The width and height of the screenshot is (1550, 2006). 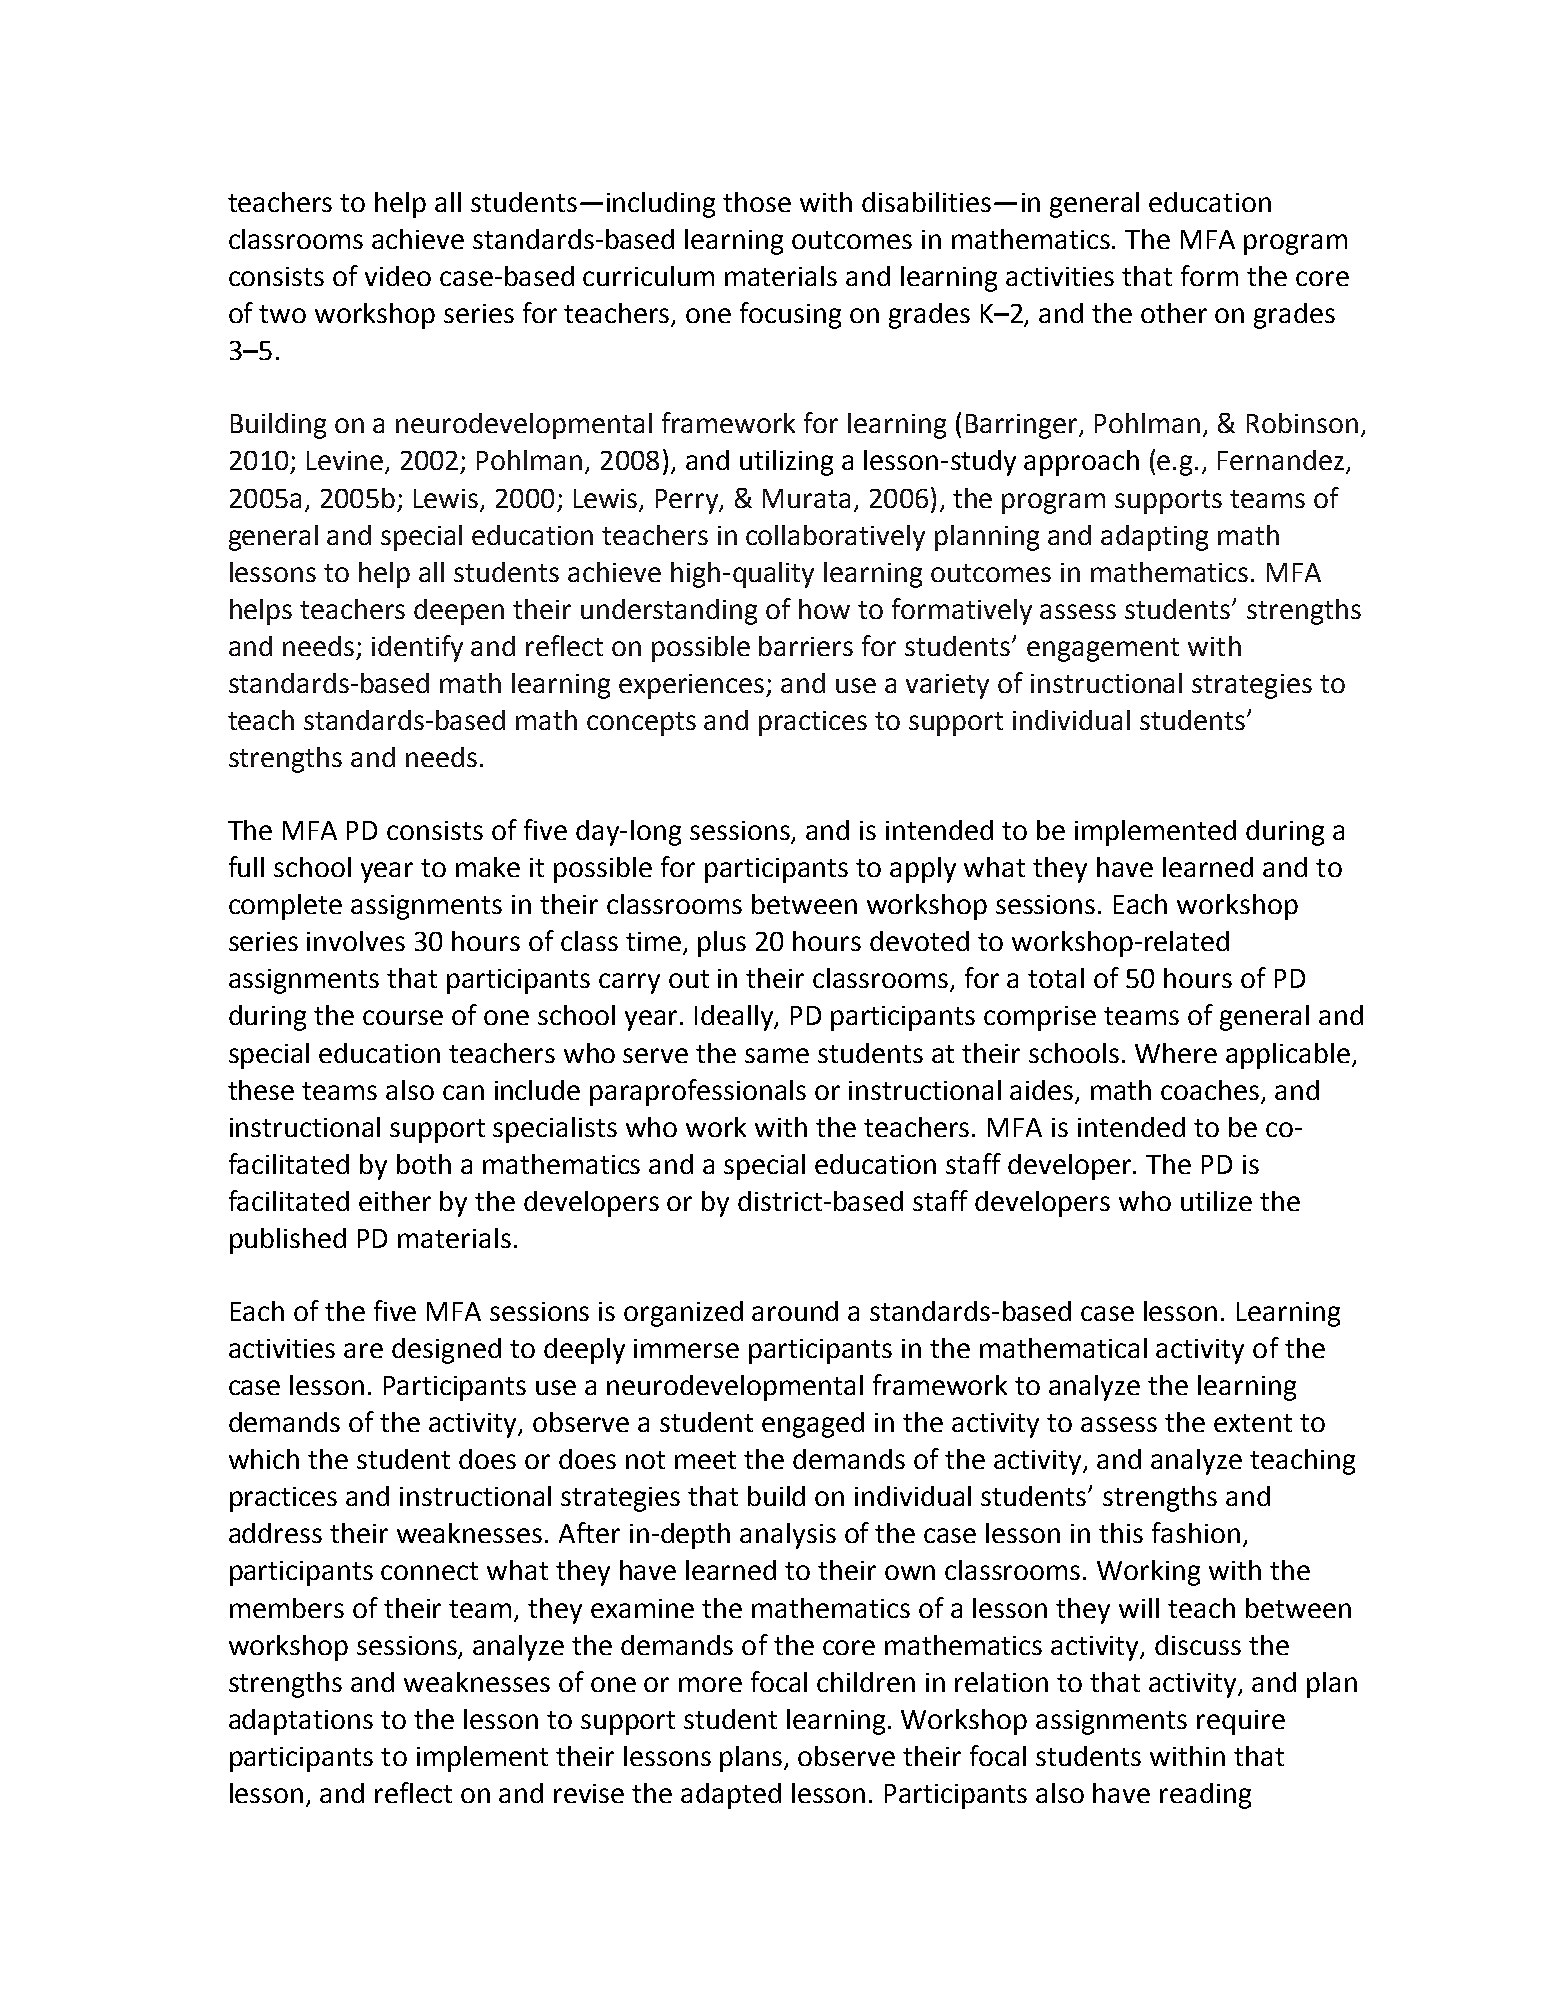 What do you see at coordinates (398, 276) in the screenshot?
I see `video` at bounding box center [398, 276].
